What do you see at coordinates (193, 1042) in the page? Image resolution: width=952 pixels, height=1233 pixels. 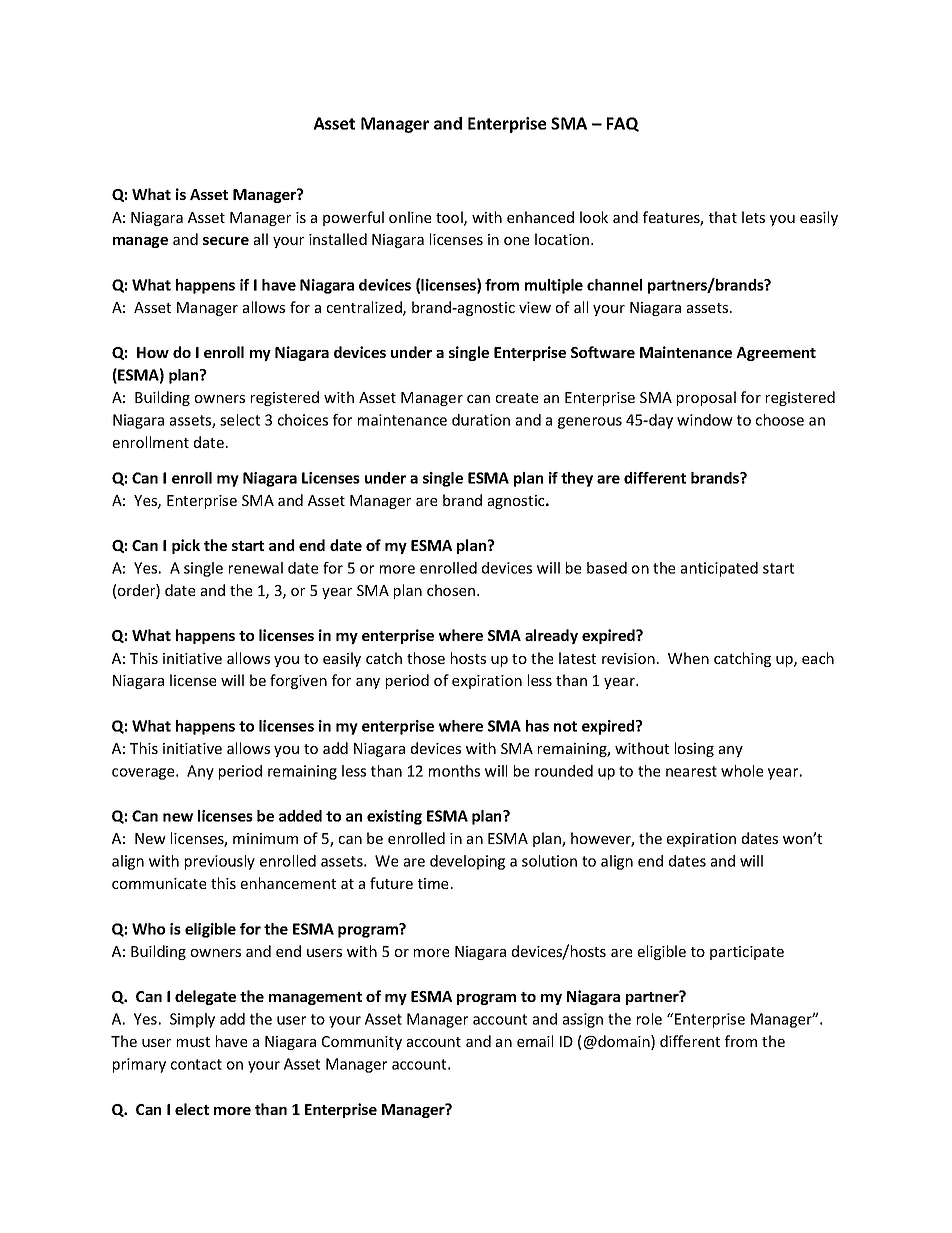 I see `must` at bounding box center [193, 1042].
